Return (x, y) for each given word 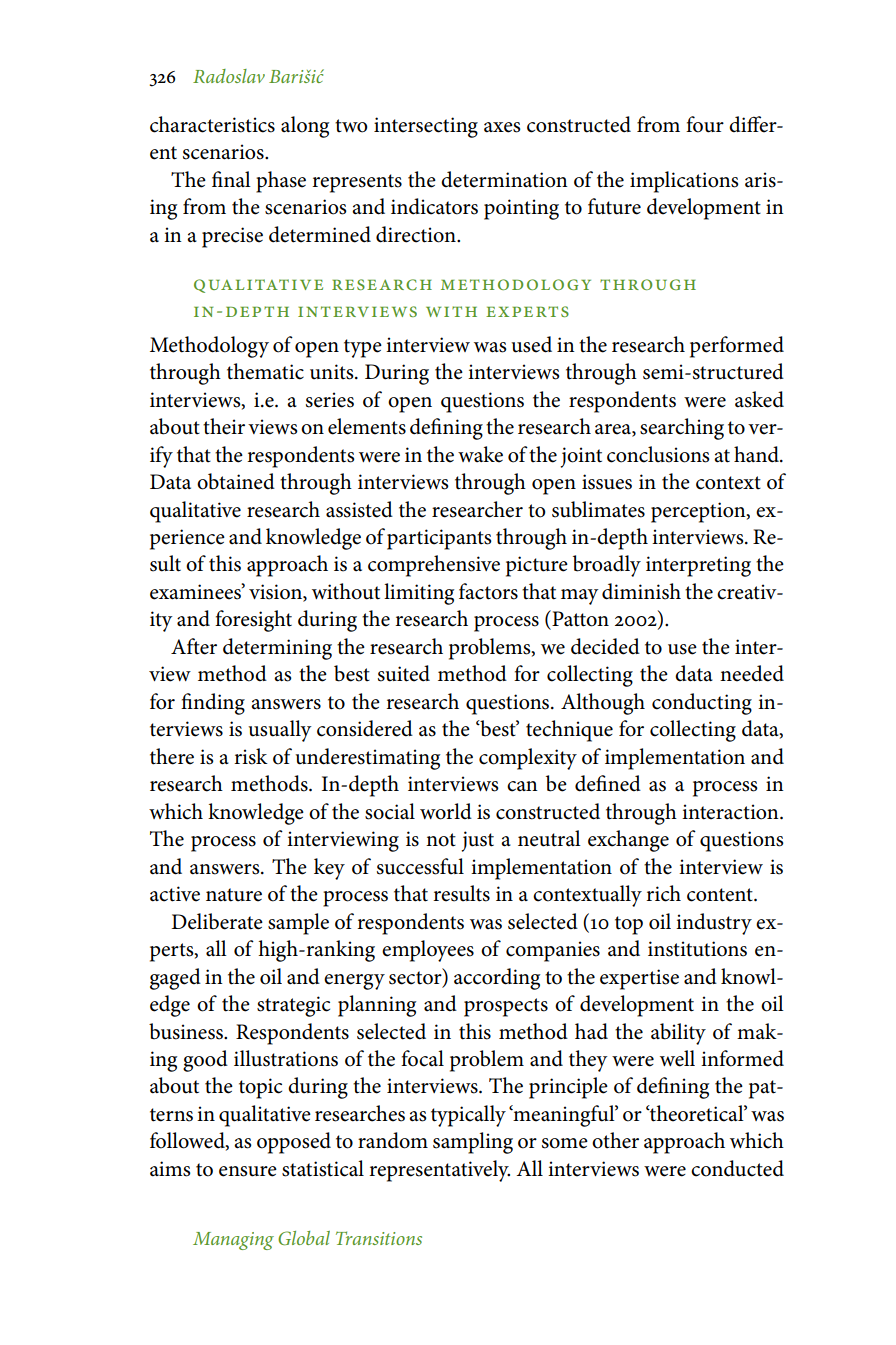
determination (504, 179)
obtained (236, 481)
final (231, 179)
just (477, 841)
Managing (233, 1241)
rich (663, 893)
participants (439, 539)
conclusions (658, 454)
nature (234, 895)
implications (684, 182)
